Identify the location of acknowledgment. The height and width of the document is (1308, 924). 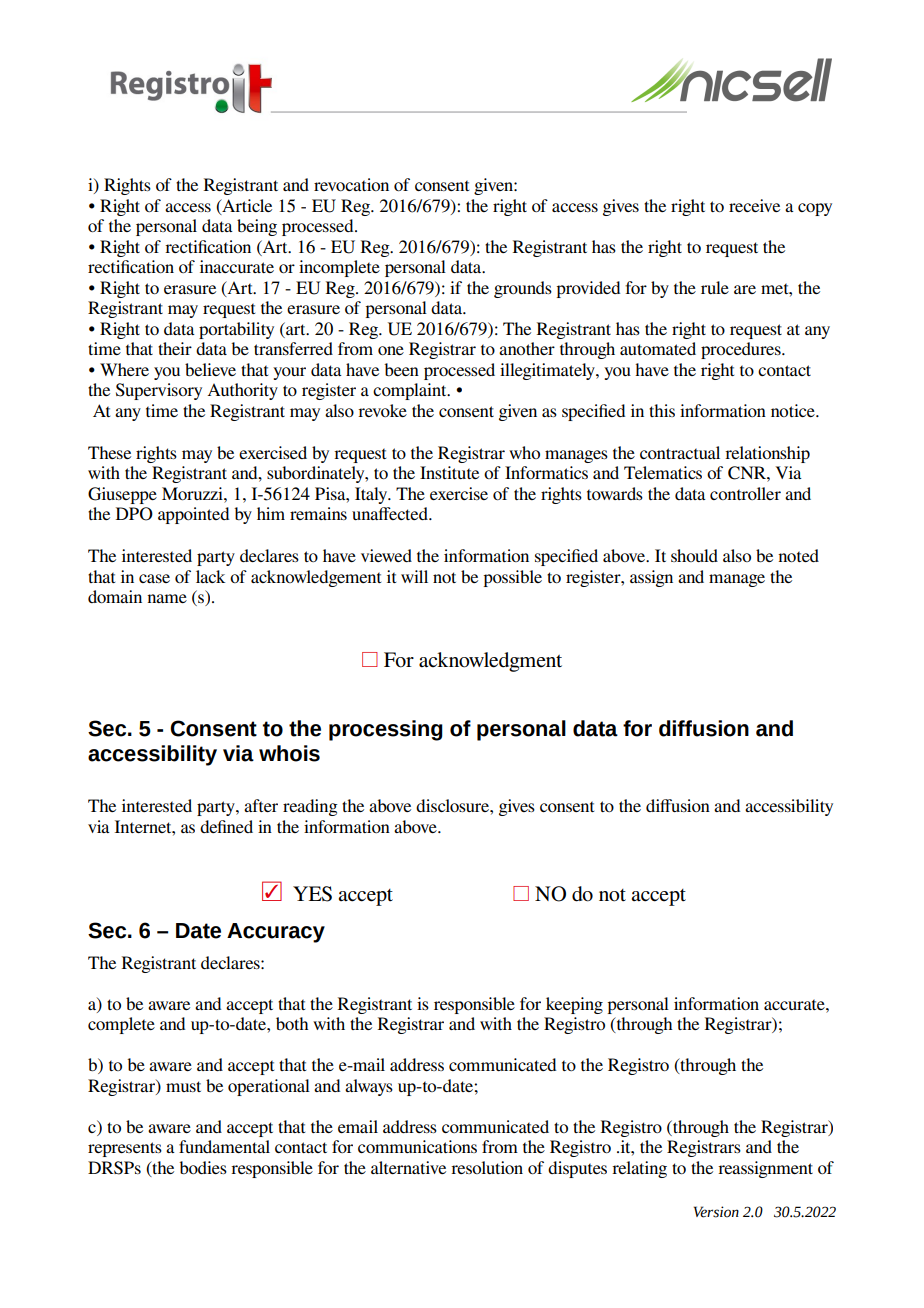
(490, 662).
